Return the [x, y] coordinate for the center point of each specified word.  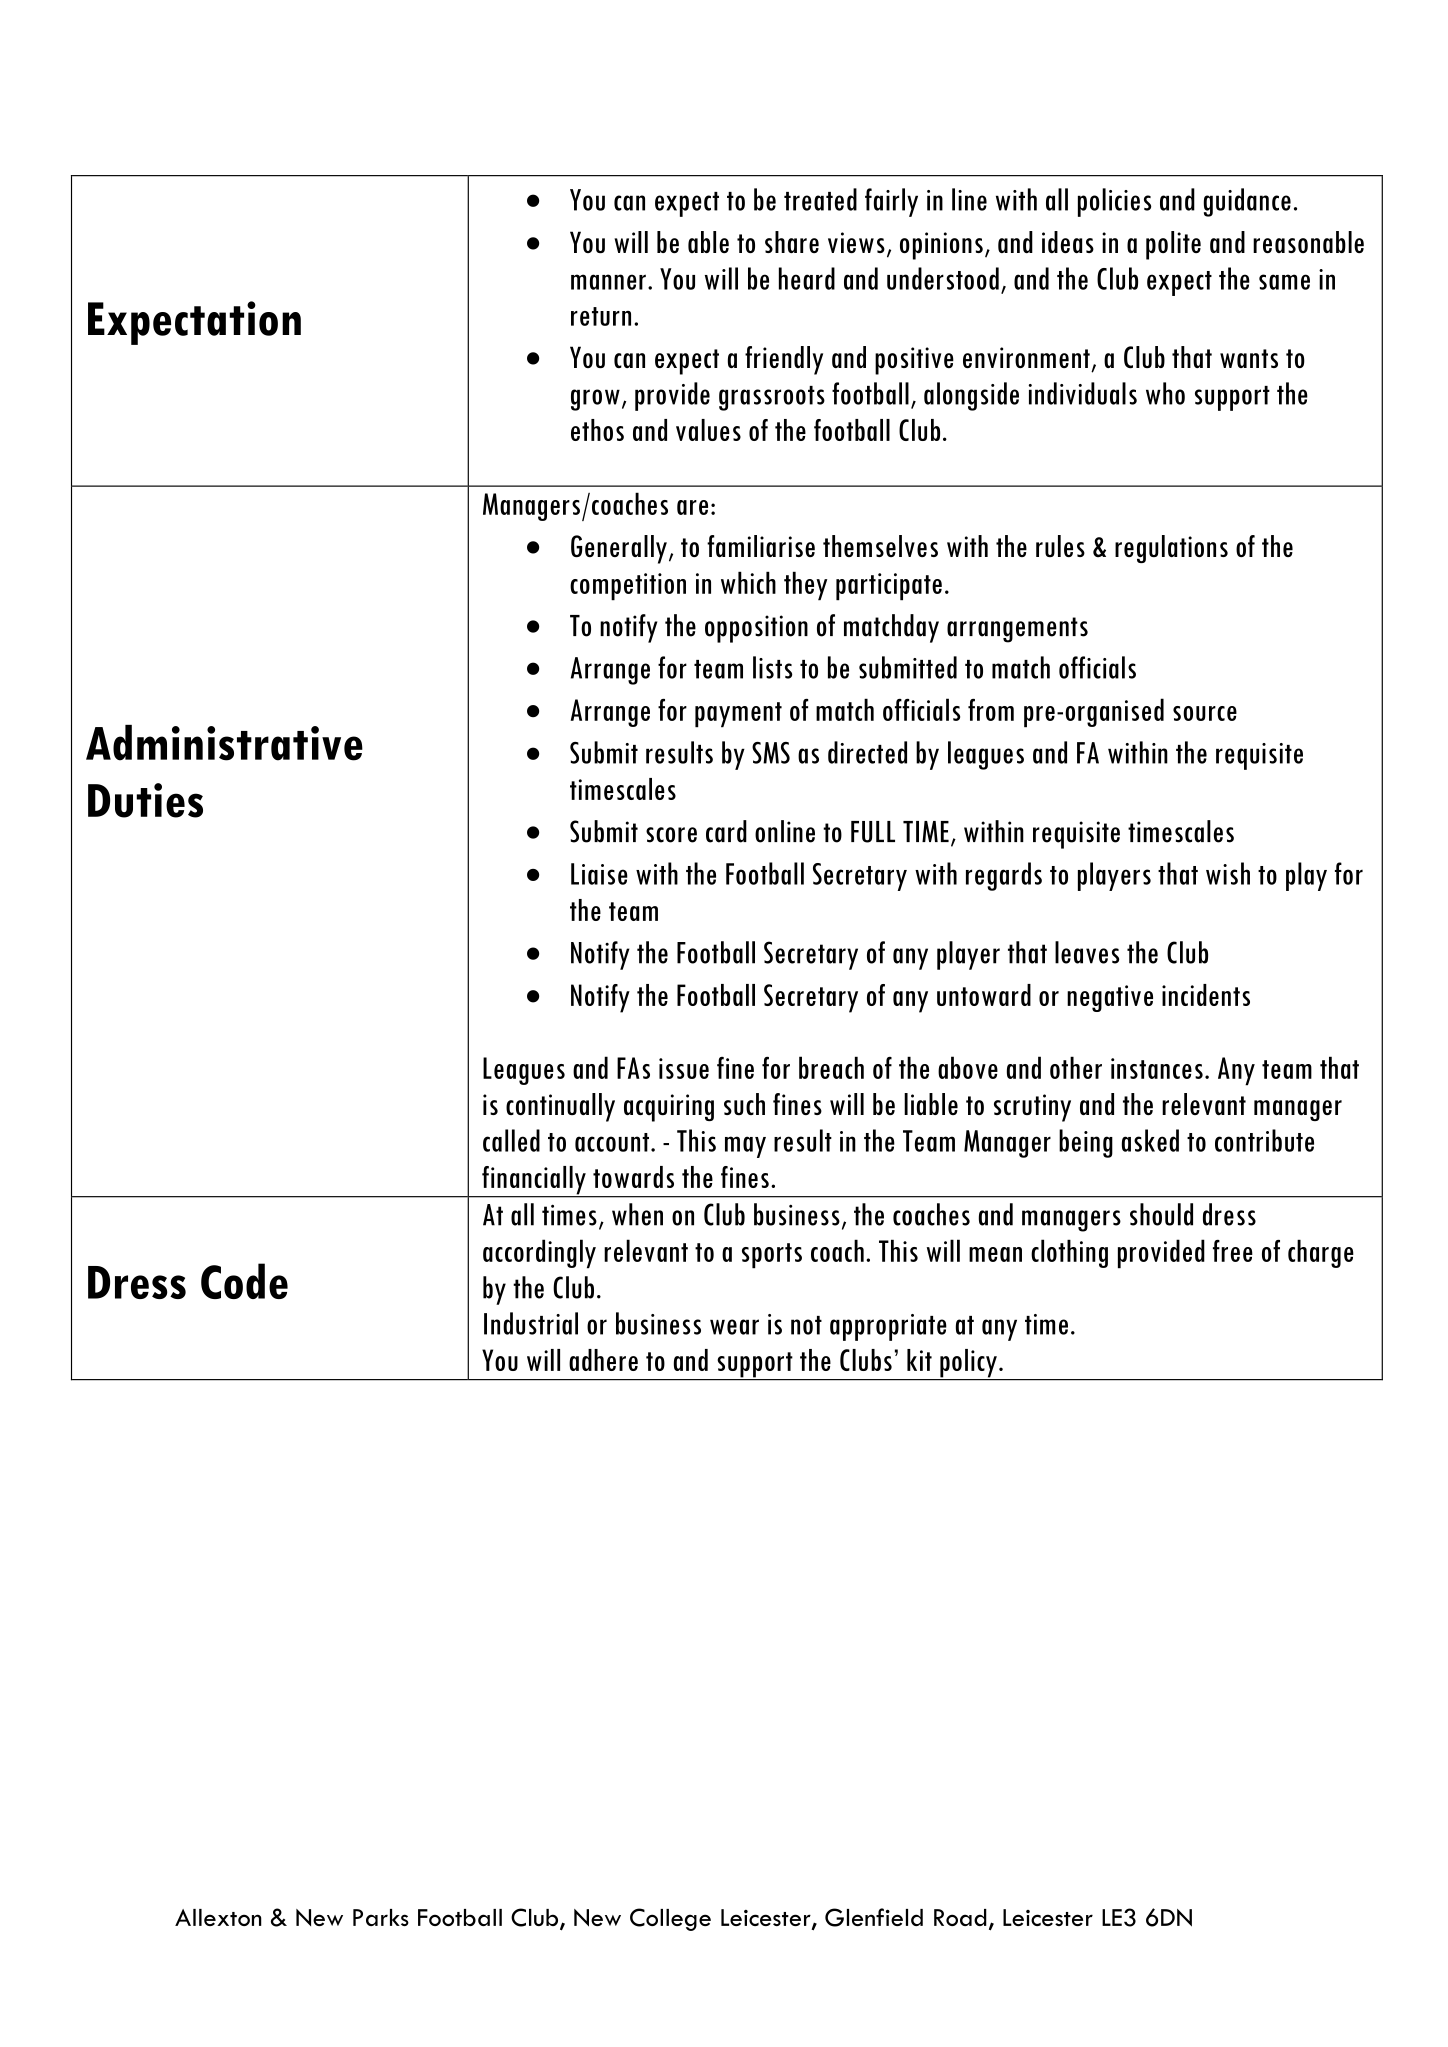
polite [1173, 245]
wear [734, 1327]
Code [244, 1281]
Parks [381, 1917]
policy [968, 1364]
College [670, 1919]
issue [684, 1068]
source [1205, 713]
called [511, 1140]
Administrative [224, 743]
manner [608, 282]
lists [772, 667]
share [792, 242]
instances [1157, 1068]
